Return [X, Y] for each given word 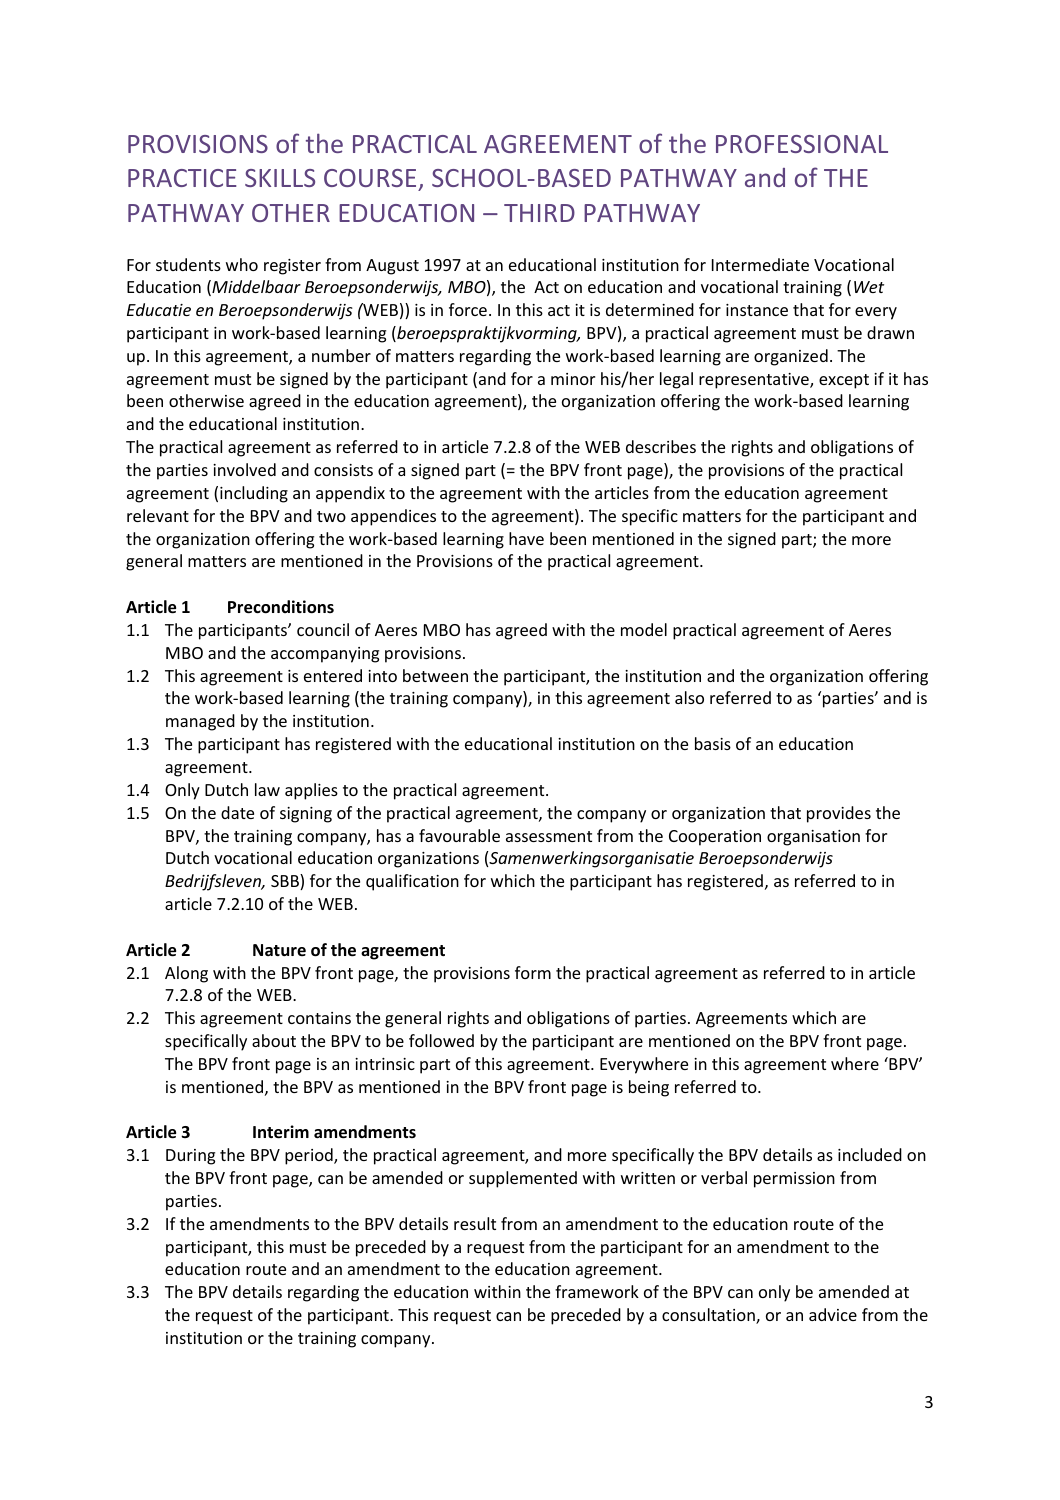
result [475, 1223]
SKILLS [280, 178]
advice [833, 1314]
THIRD [539, 213]
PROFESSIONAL [802, 144]
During [190, 1157]
